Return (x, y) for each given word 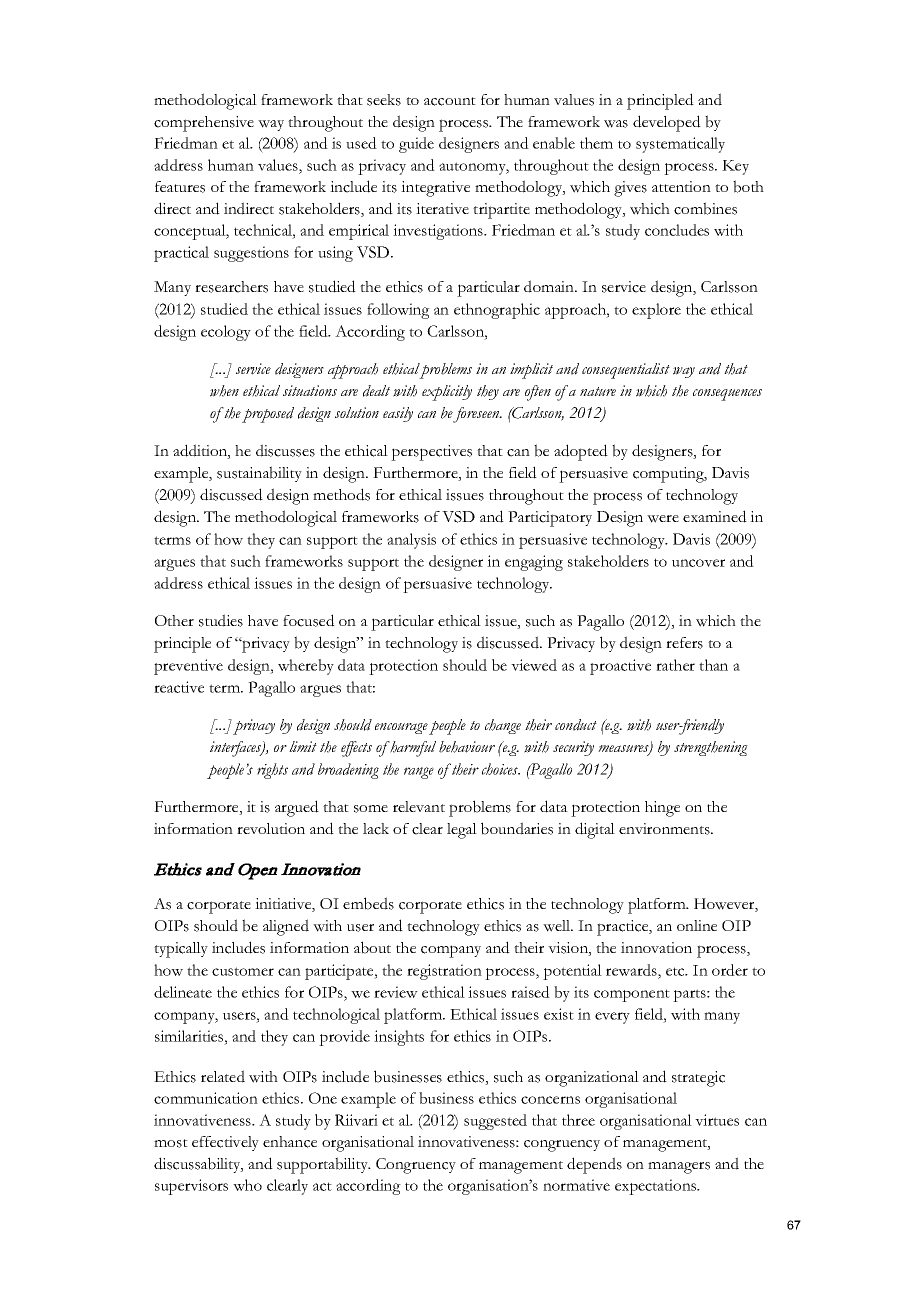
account (450, 101)
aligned (286, 927)
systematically (680, 145)
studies (221, 620)
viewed (534, 665)
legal (462, 831)
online (697, 925)
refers (684, 643)
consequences (727, 395)
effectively (225, 1143)
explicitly (447, 393)
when (224, 391)
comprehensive (204, 124)
